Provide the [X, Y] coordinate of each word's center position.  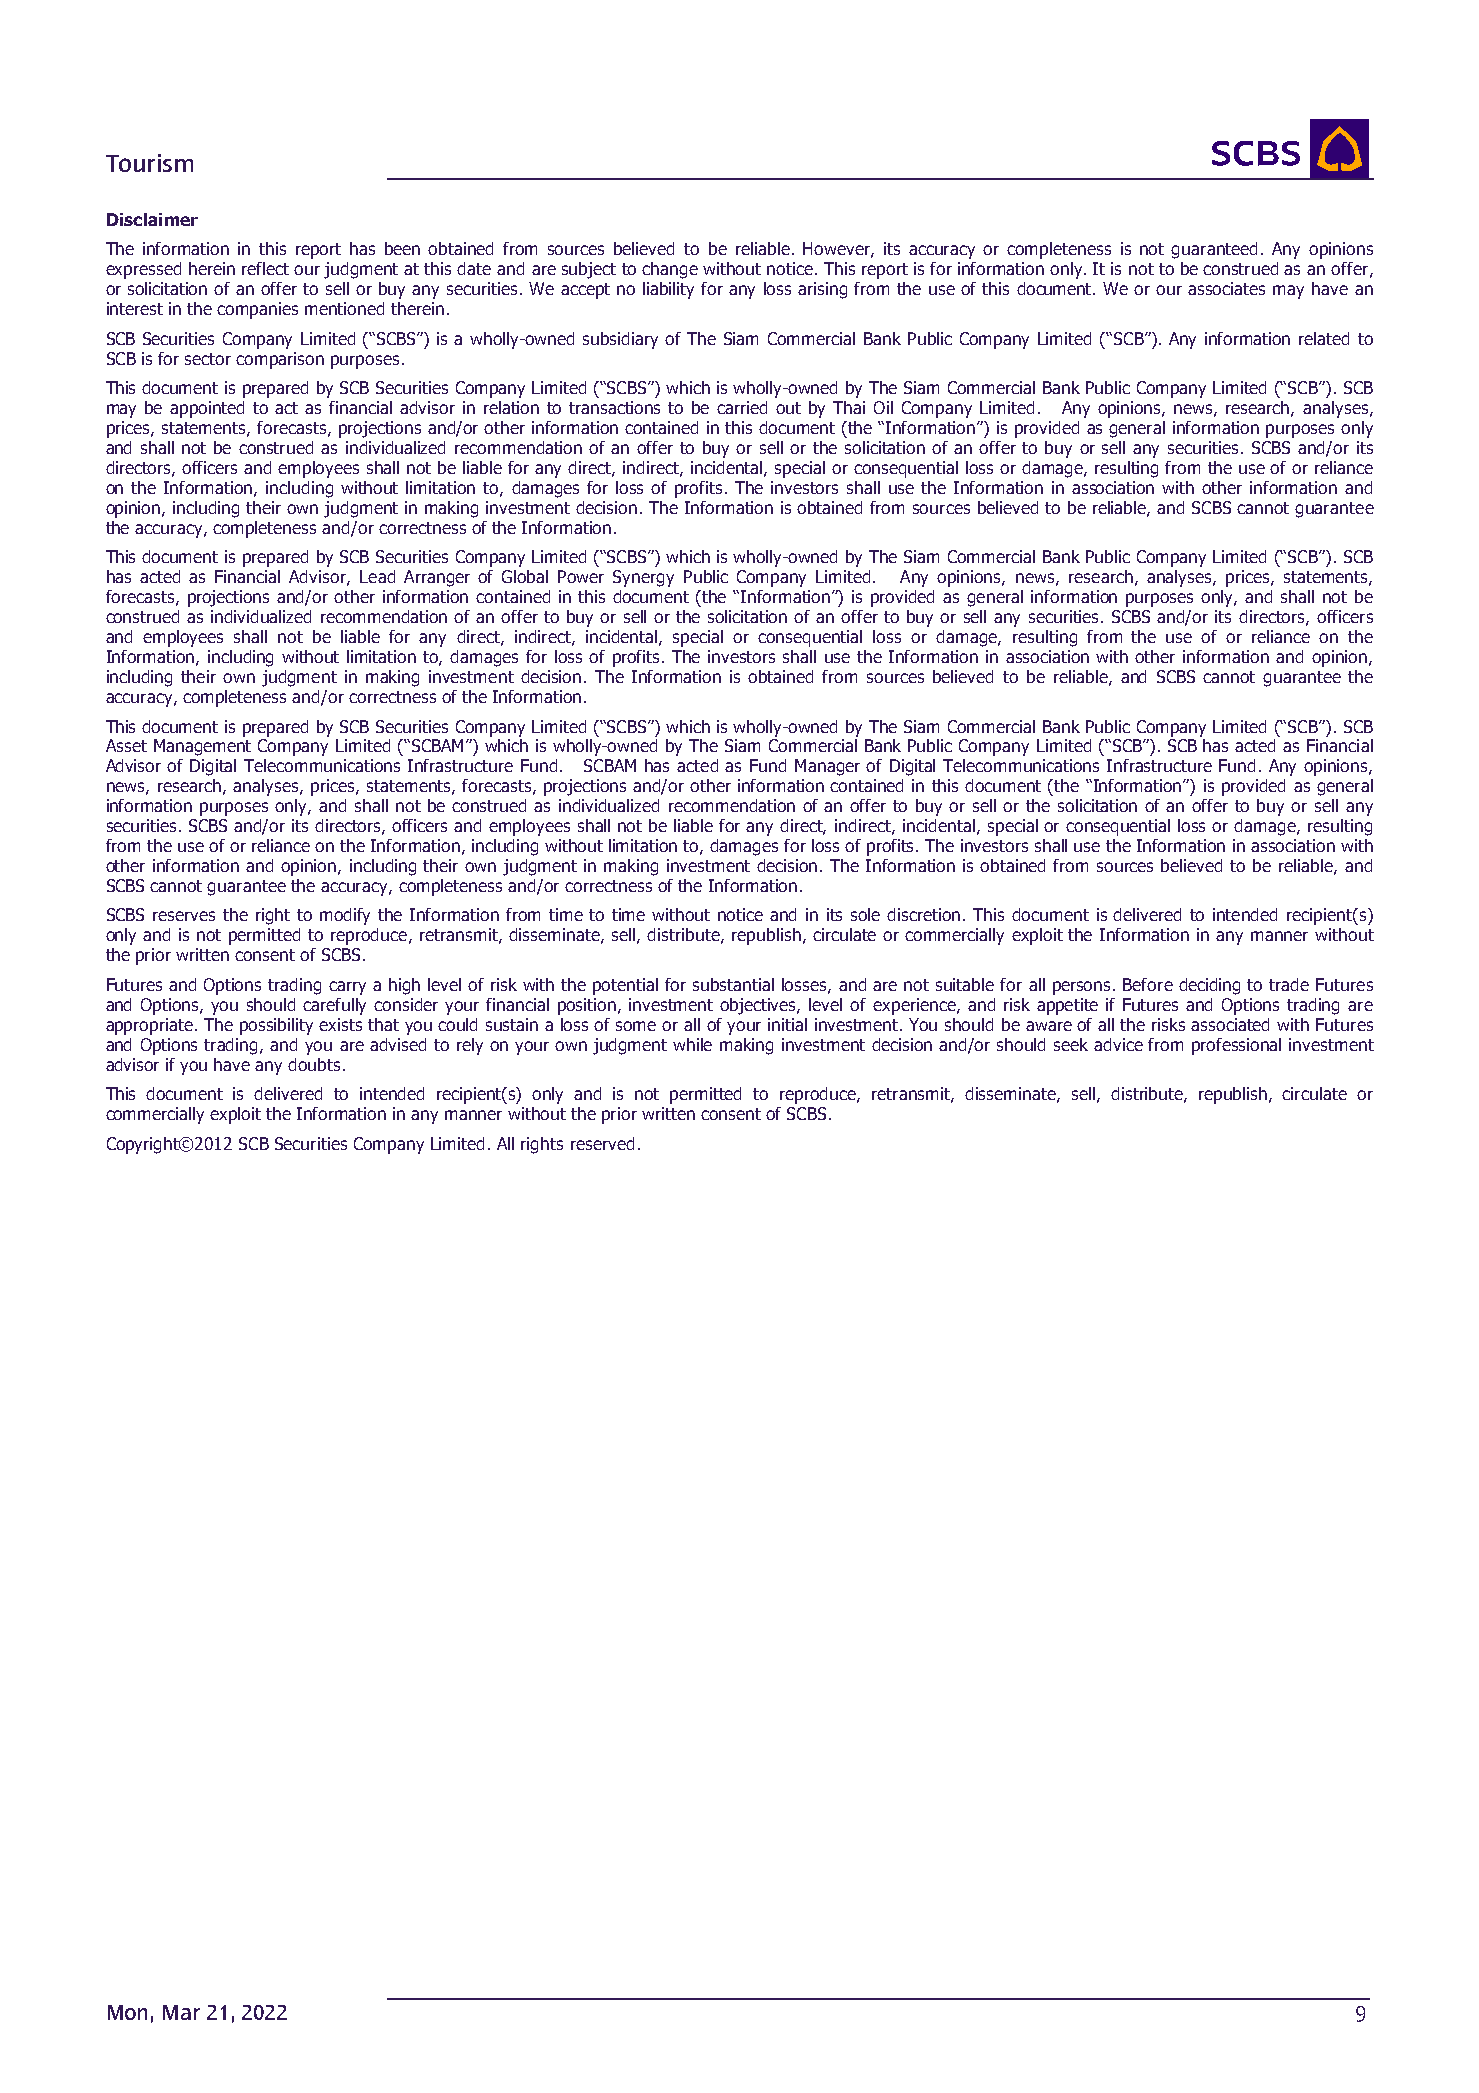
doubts [314, 1064]
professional [1236, 1046]
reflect [265, 268]
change [670, 270]
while [692, 1044]
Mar [181, 2012]
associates [1226, 288]
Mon [127, 2012]
